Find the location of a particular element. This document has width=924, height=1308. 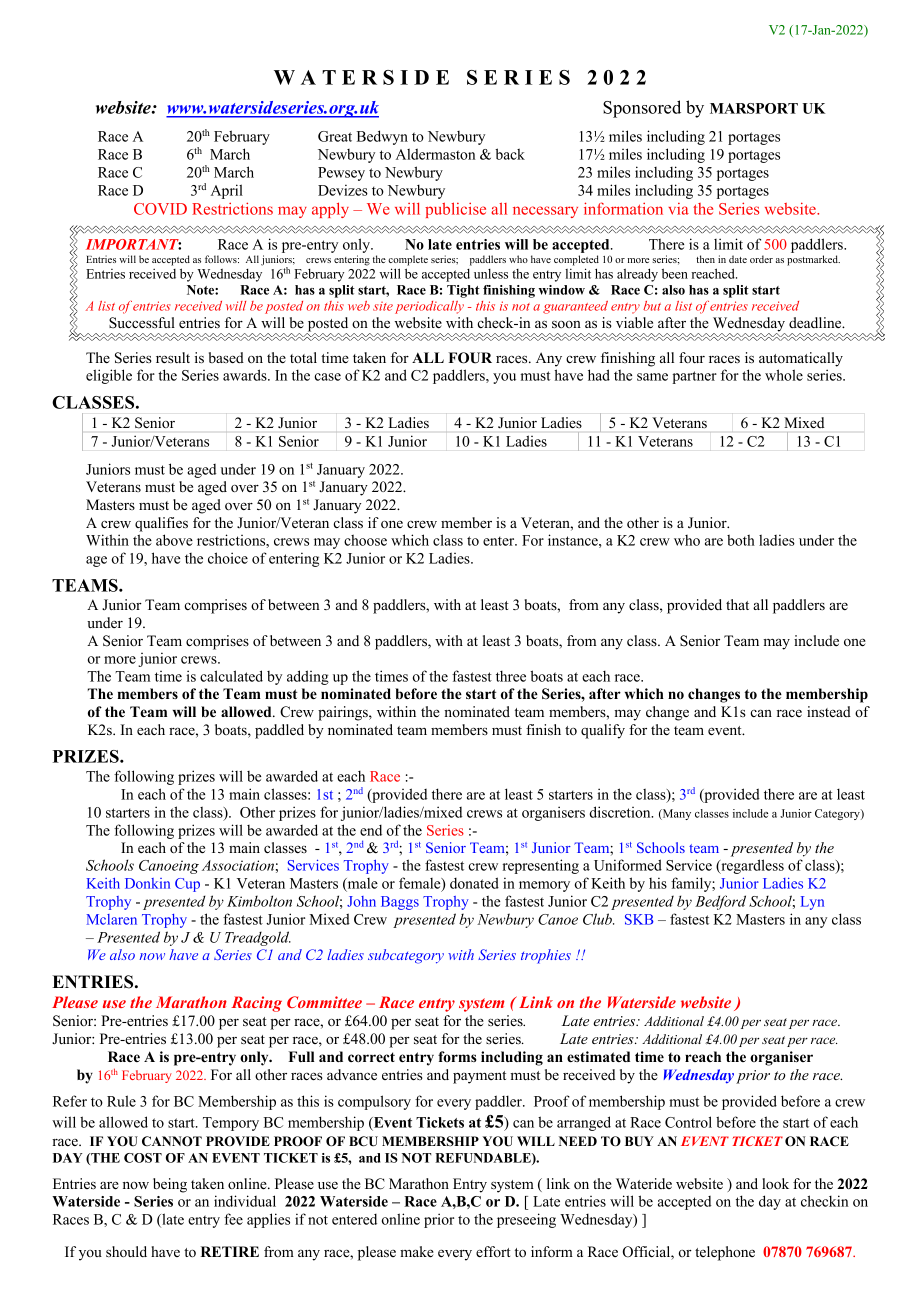

Cup is located at coordinates (187, 885).
